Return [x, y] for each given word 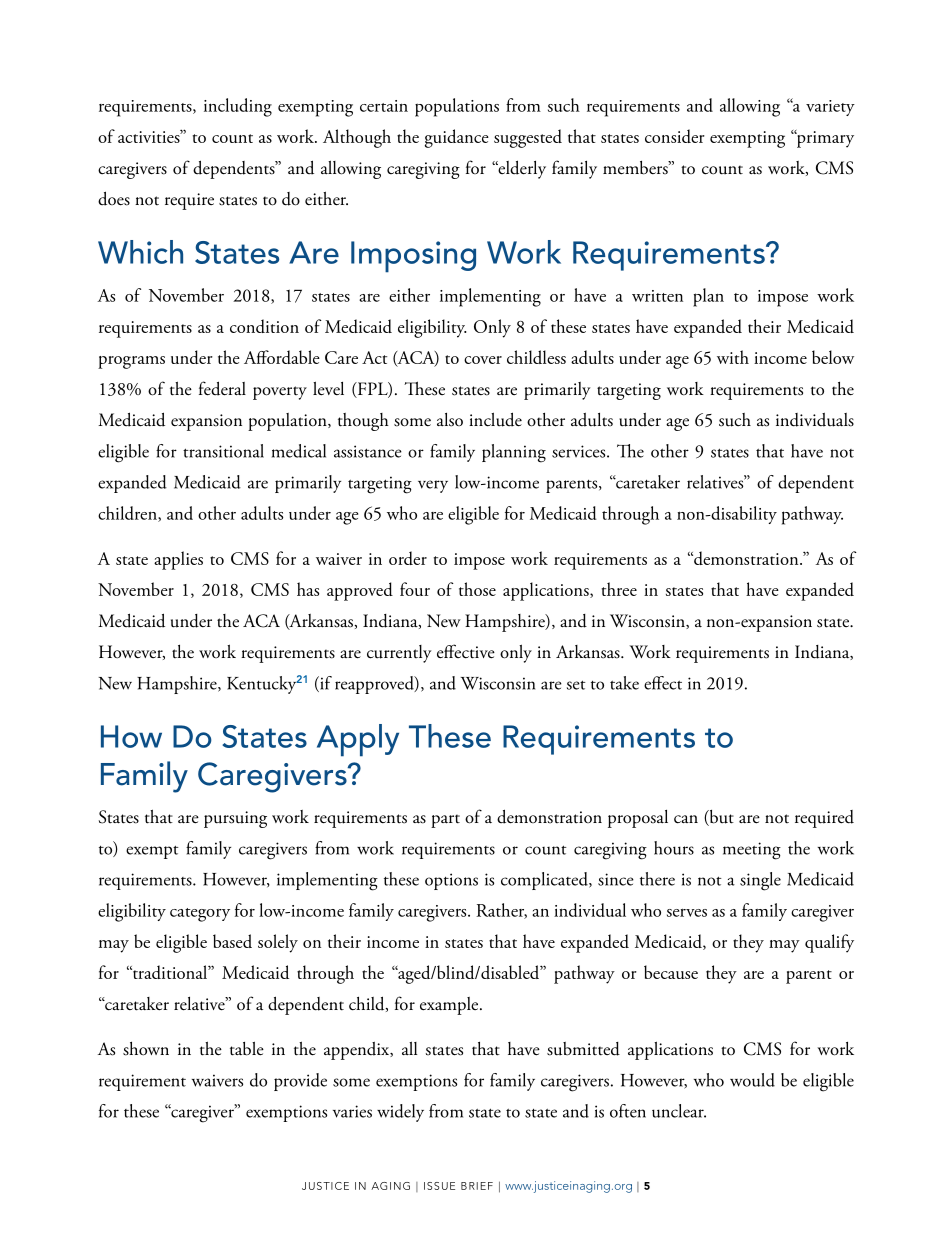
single [760, 881]
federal [222, 388]
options [451, 881]
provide [300, 1082]
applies [178, 560]
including [238, 107]
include [495, 419]
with [733, 357]
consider [675, 136]
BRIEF [477, 1186]
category [200, 915]
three [619, 589]
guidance [457, 138]
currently [399, 654]
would [752, 1080]
